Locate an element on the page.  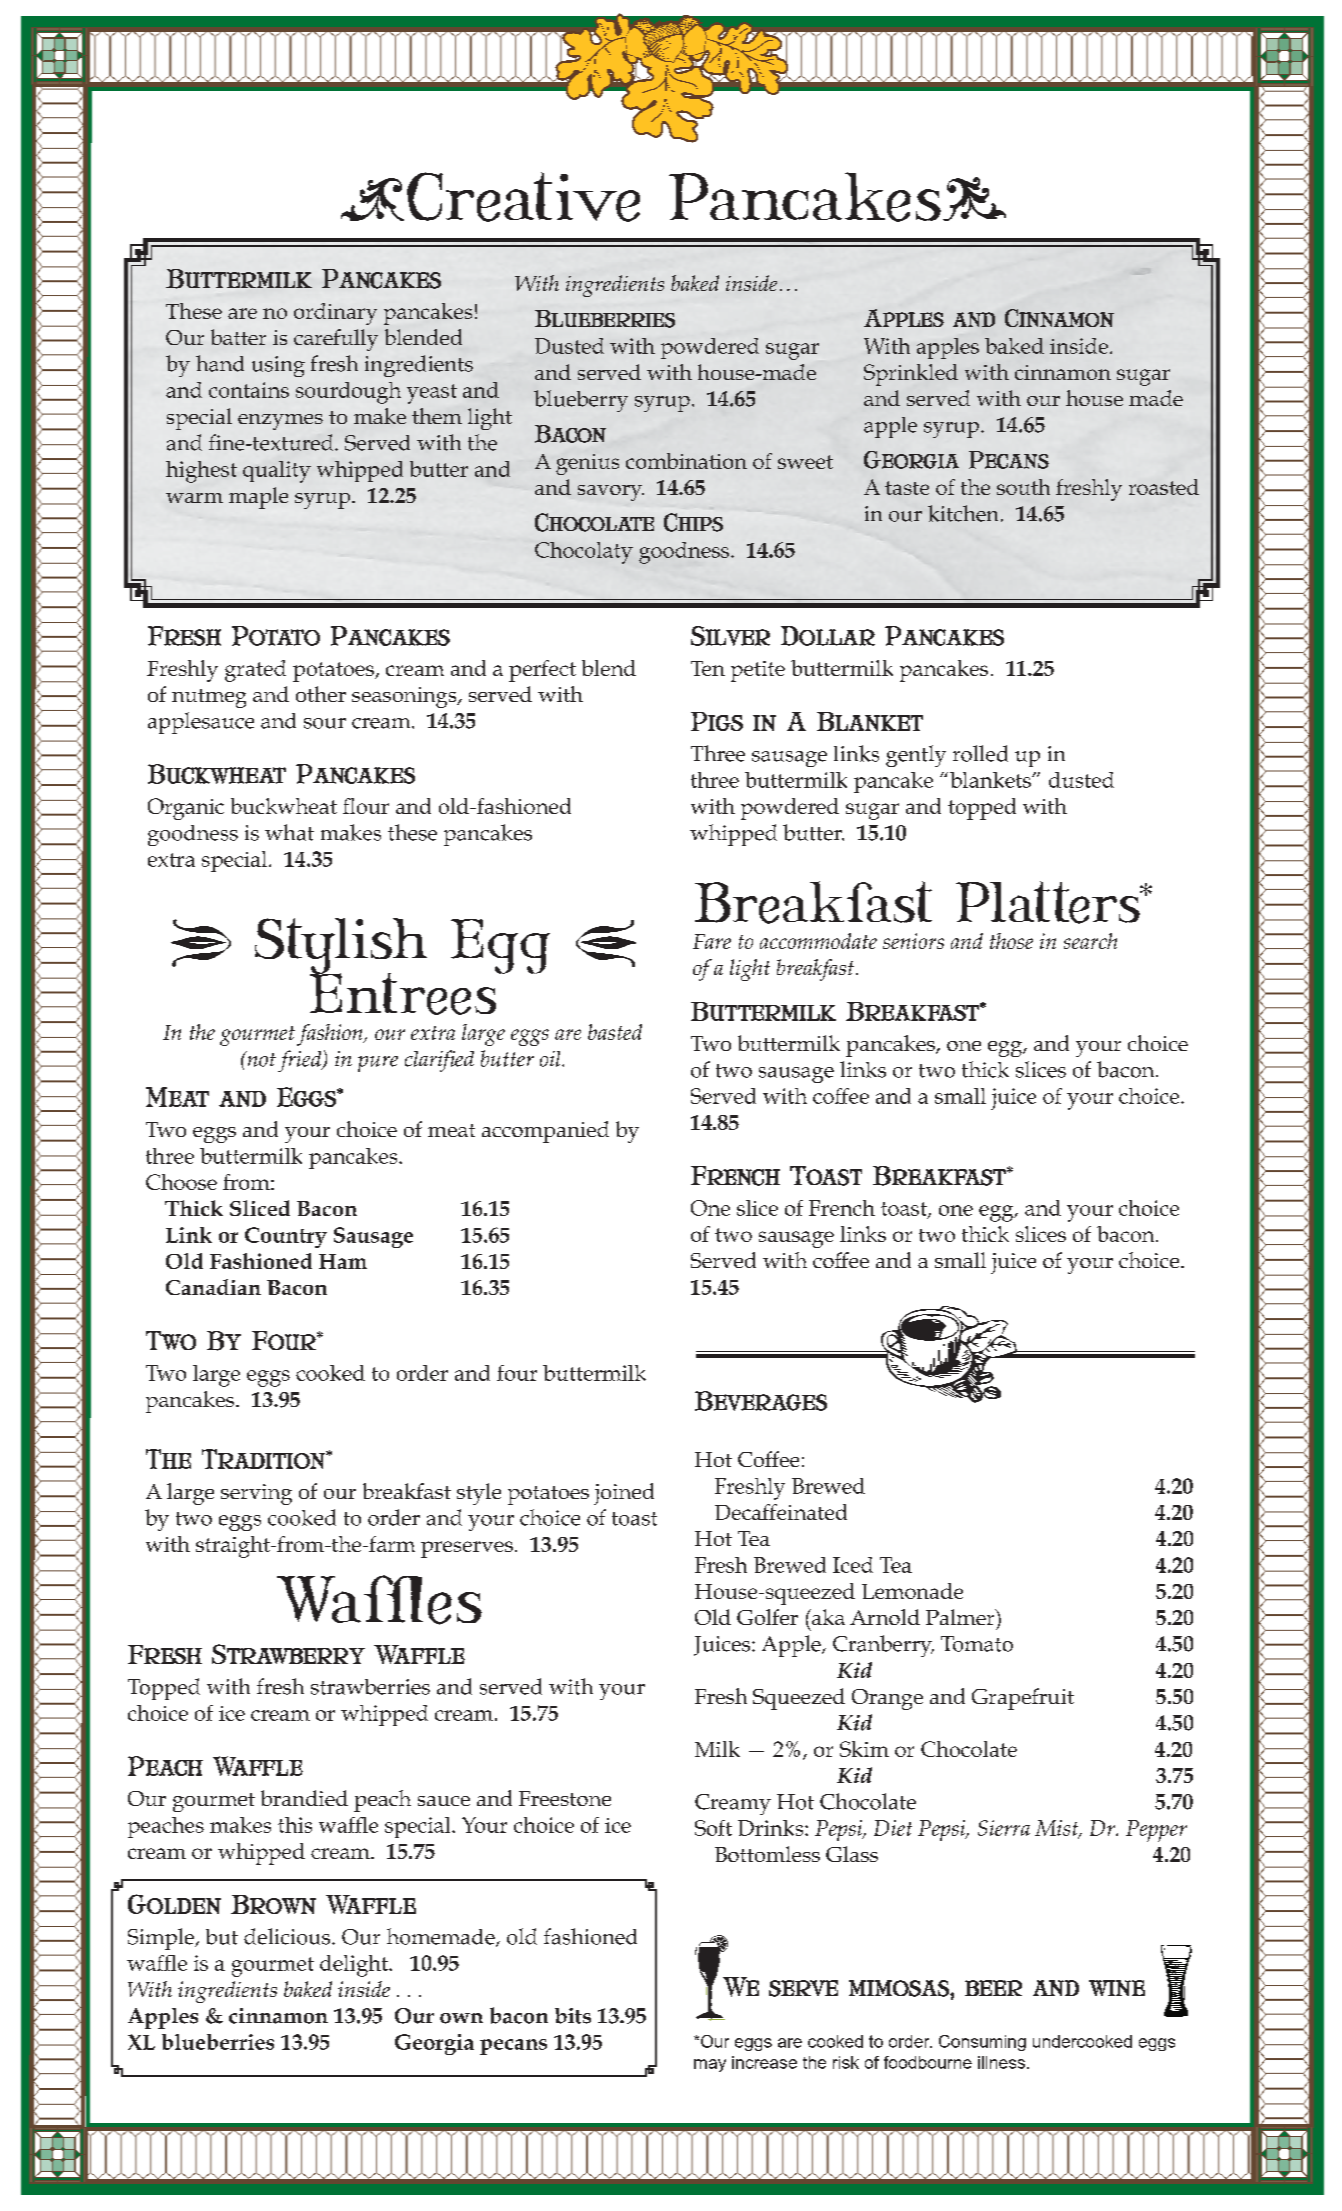
beer is located at coordinates (993, 1988).
